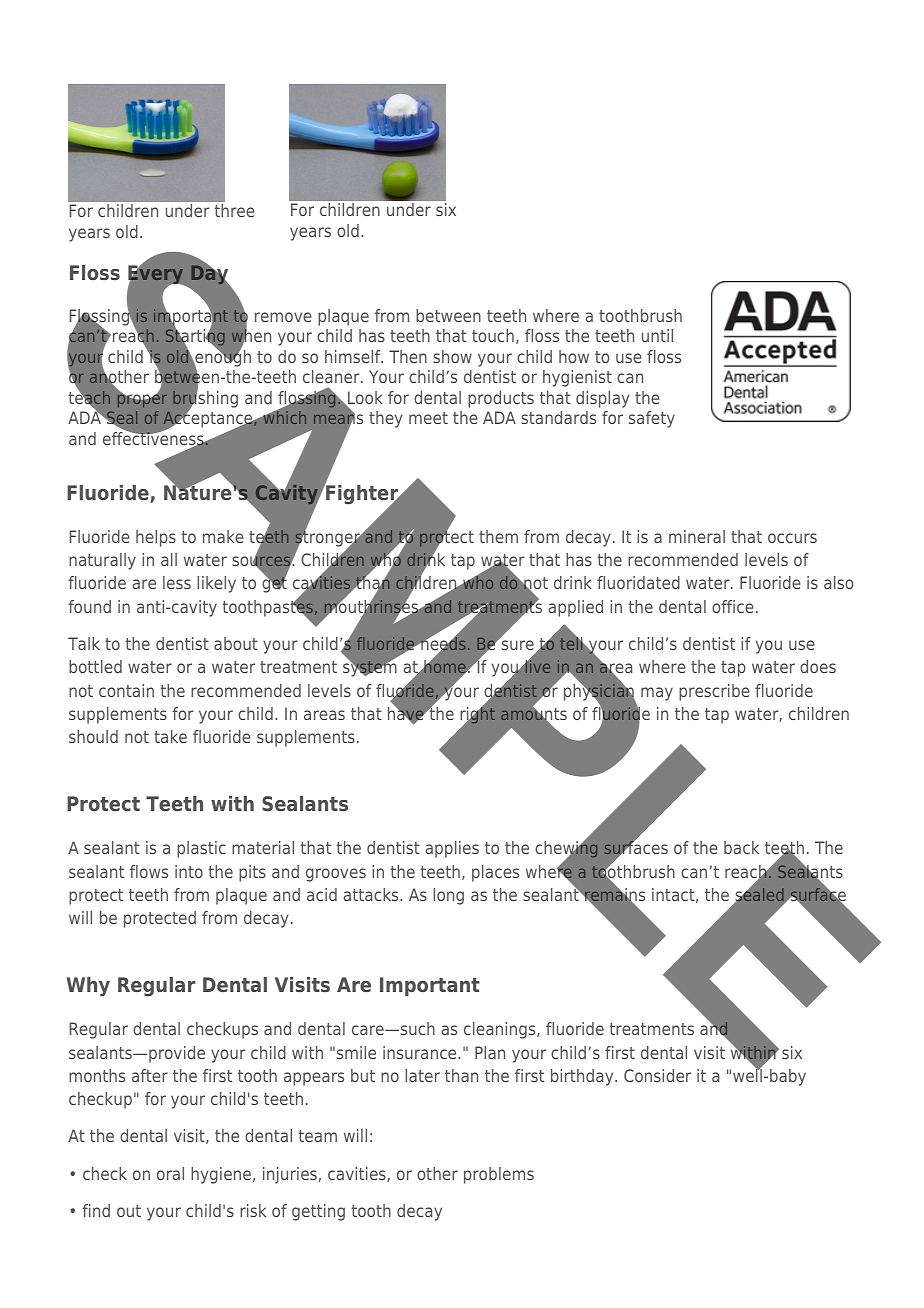  What do you see at coordinates (170, 1173) in the page?
I see `oral` at bounding box center [170, 1173].
